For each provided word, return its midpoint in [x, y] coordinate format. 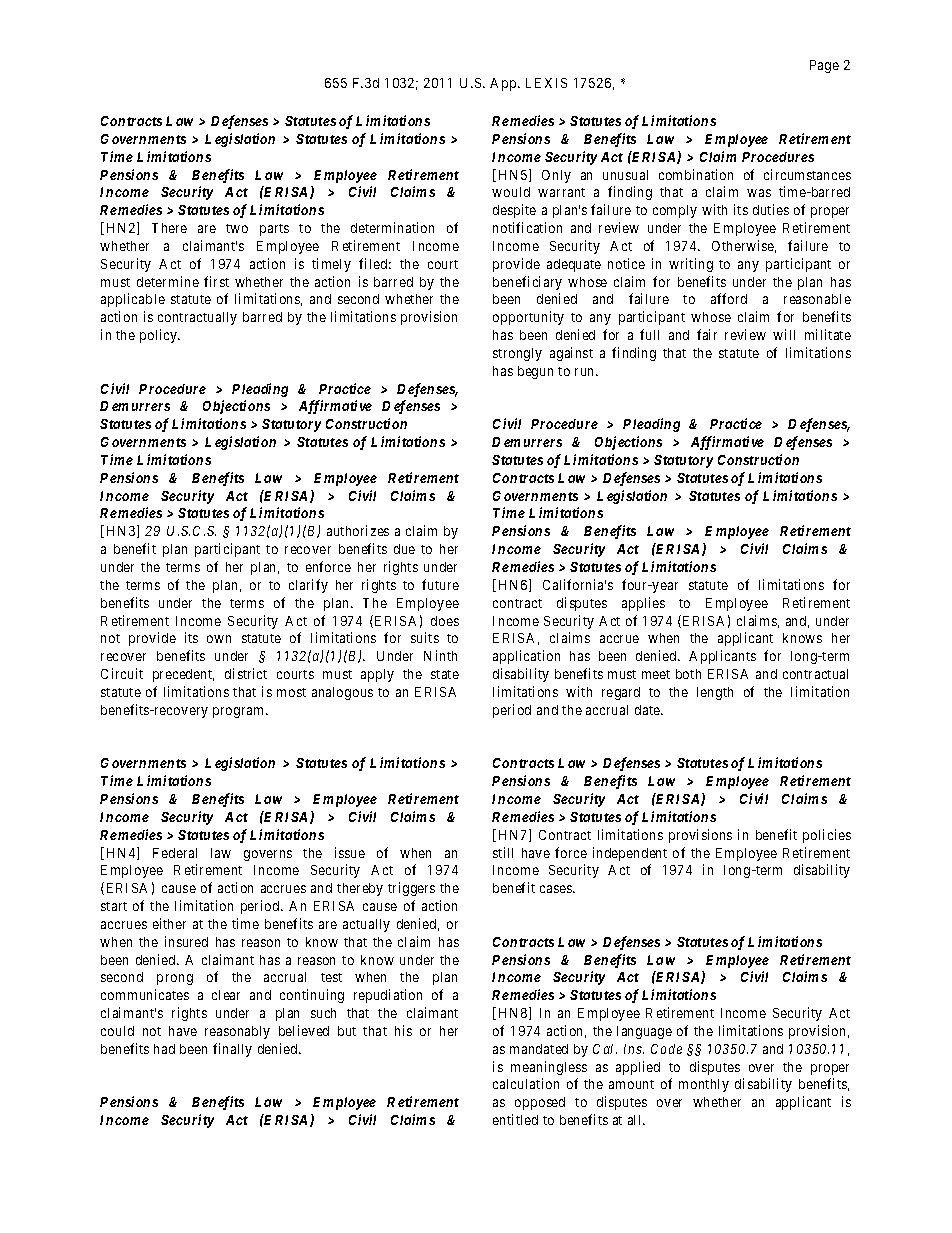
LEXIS [546, 83]
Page [824, 66]
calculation [526, 1083]
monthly [704, 1085]
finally [232, 1050]
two [237, 228]
